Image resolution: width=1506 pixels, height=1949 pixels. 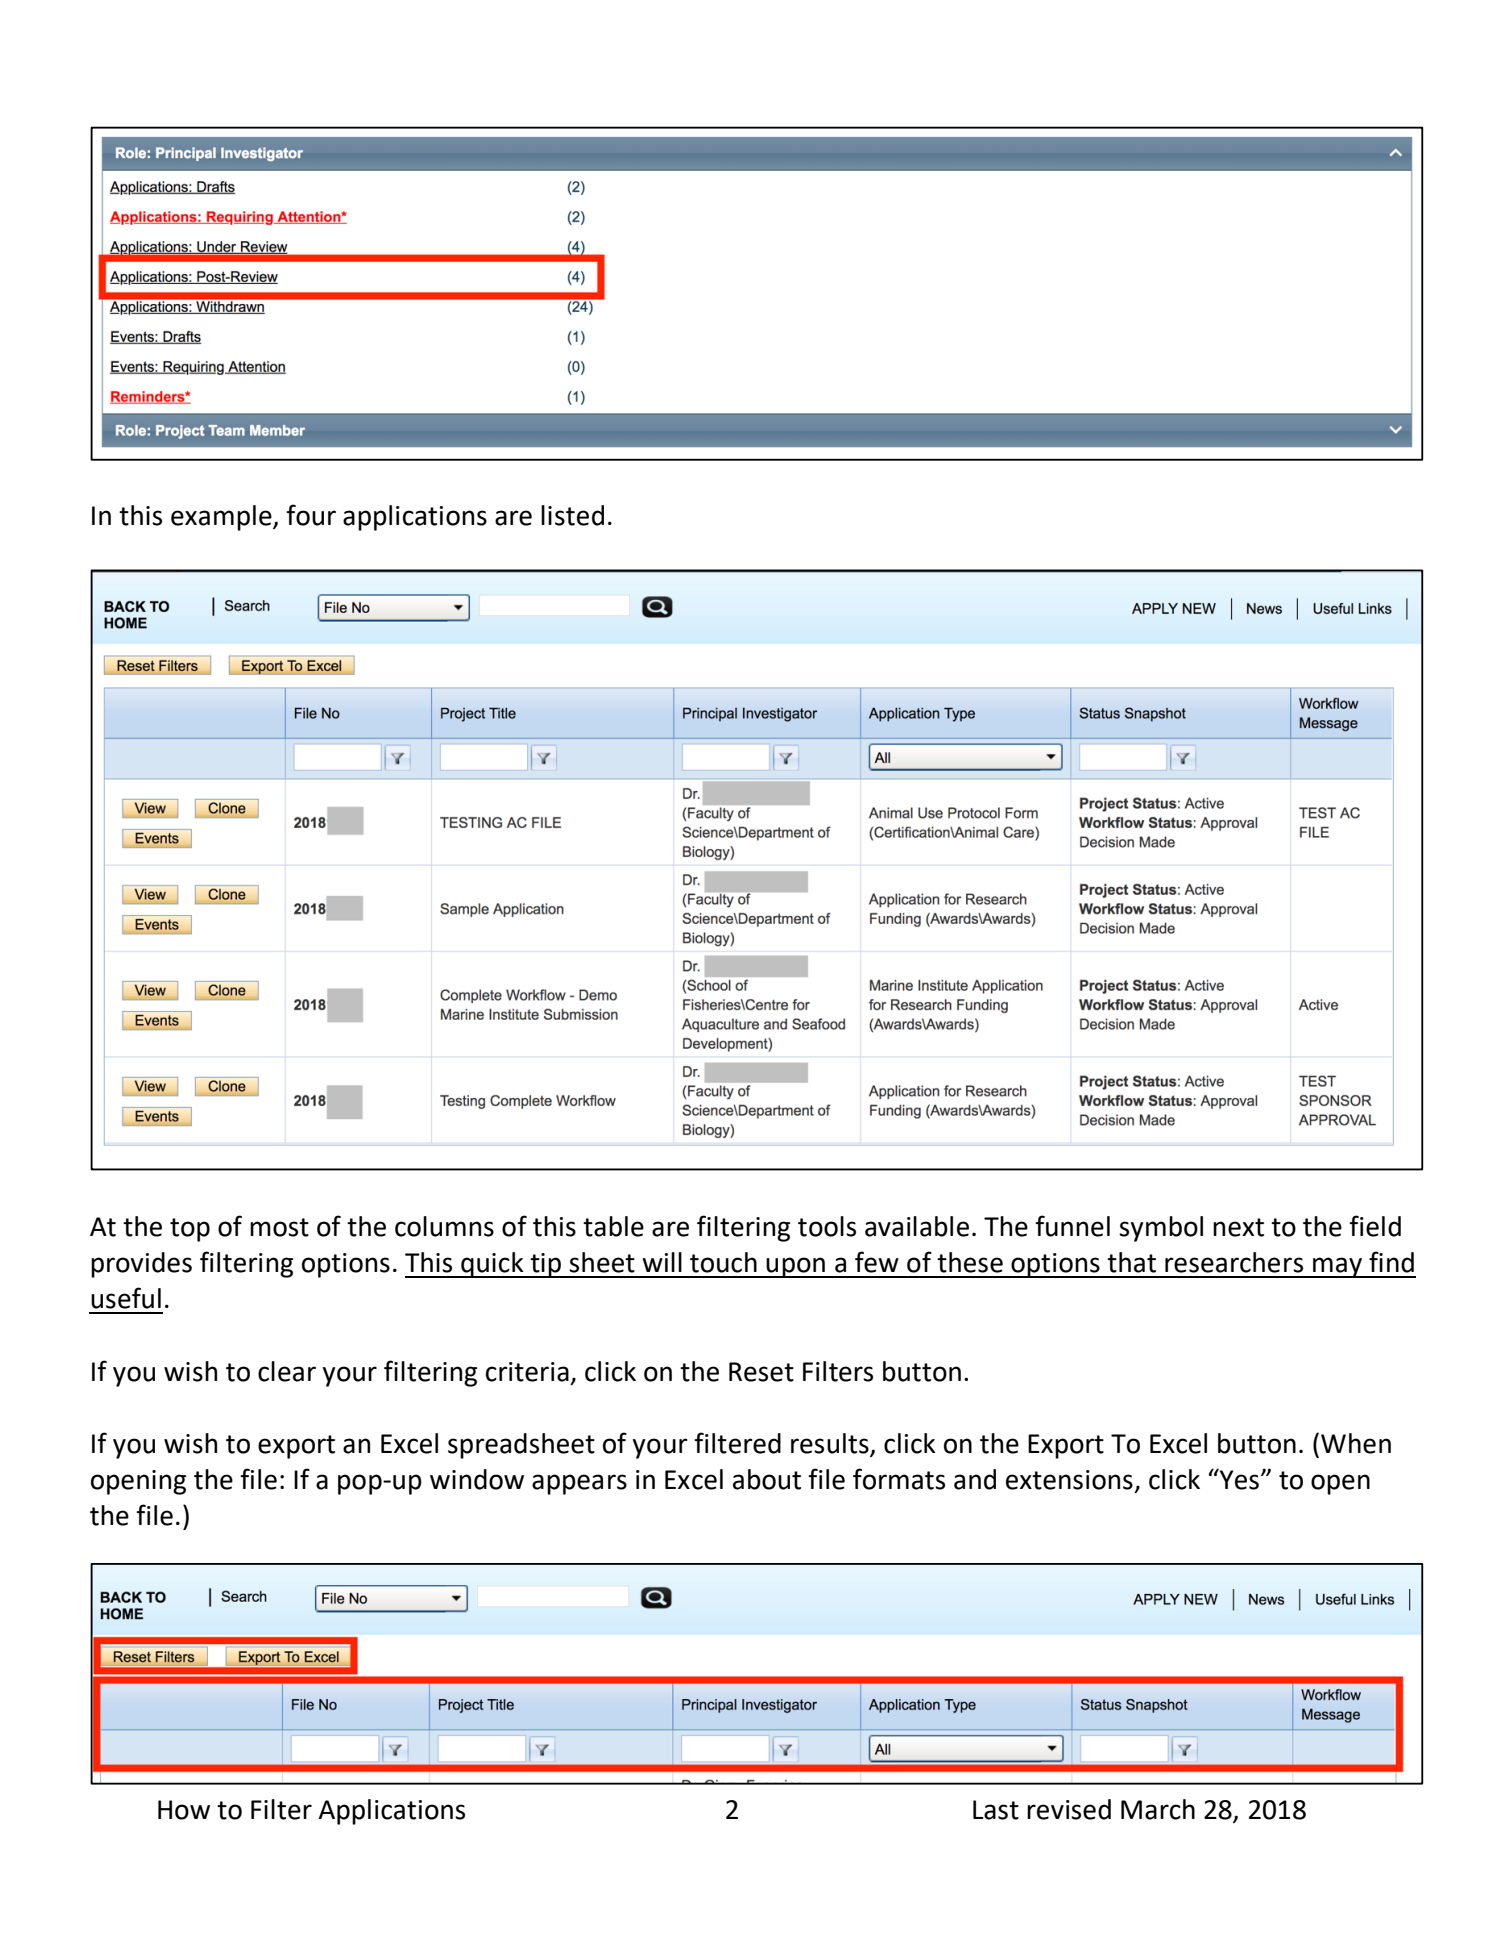 What do you see at coordinates (190, 1230) in the screenshot?
I see `top` at bounding box center [190, 1230].
